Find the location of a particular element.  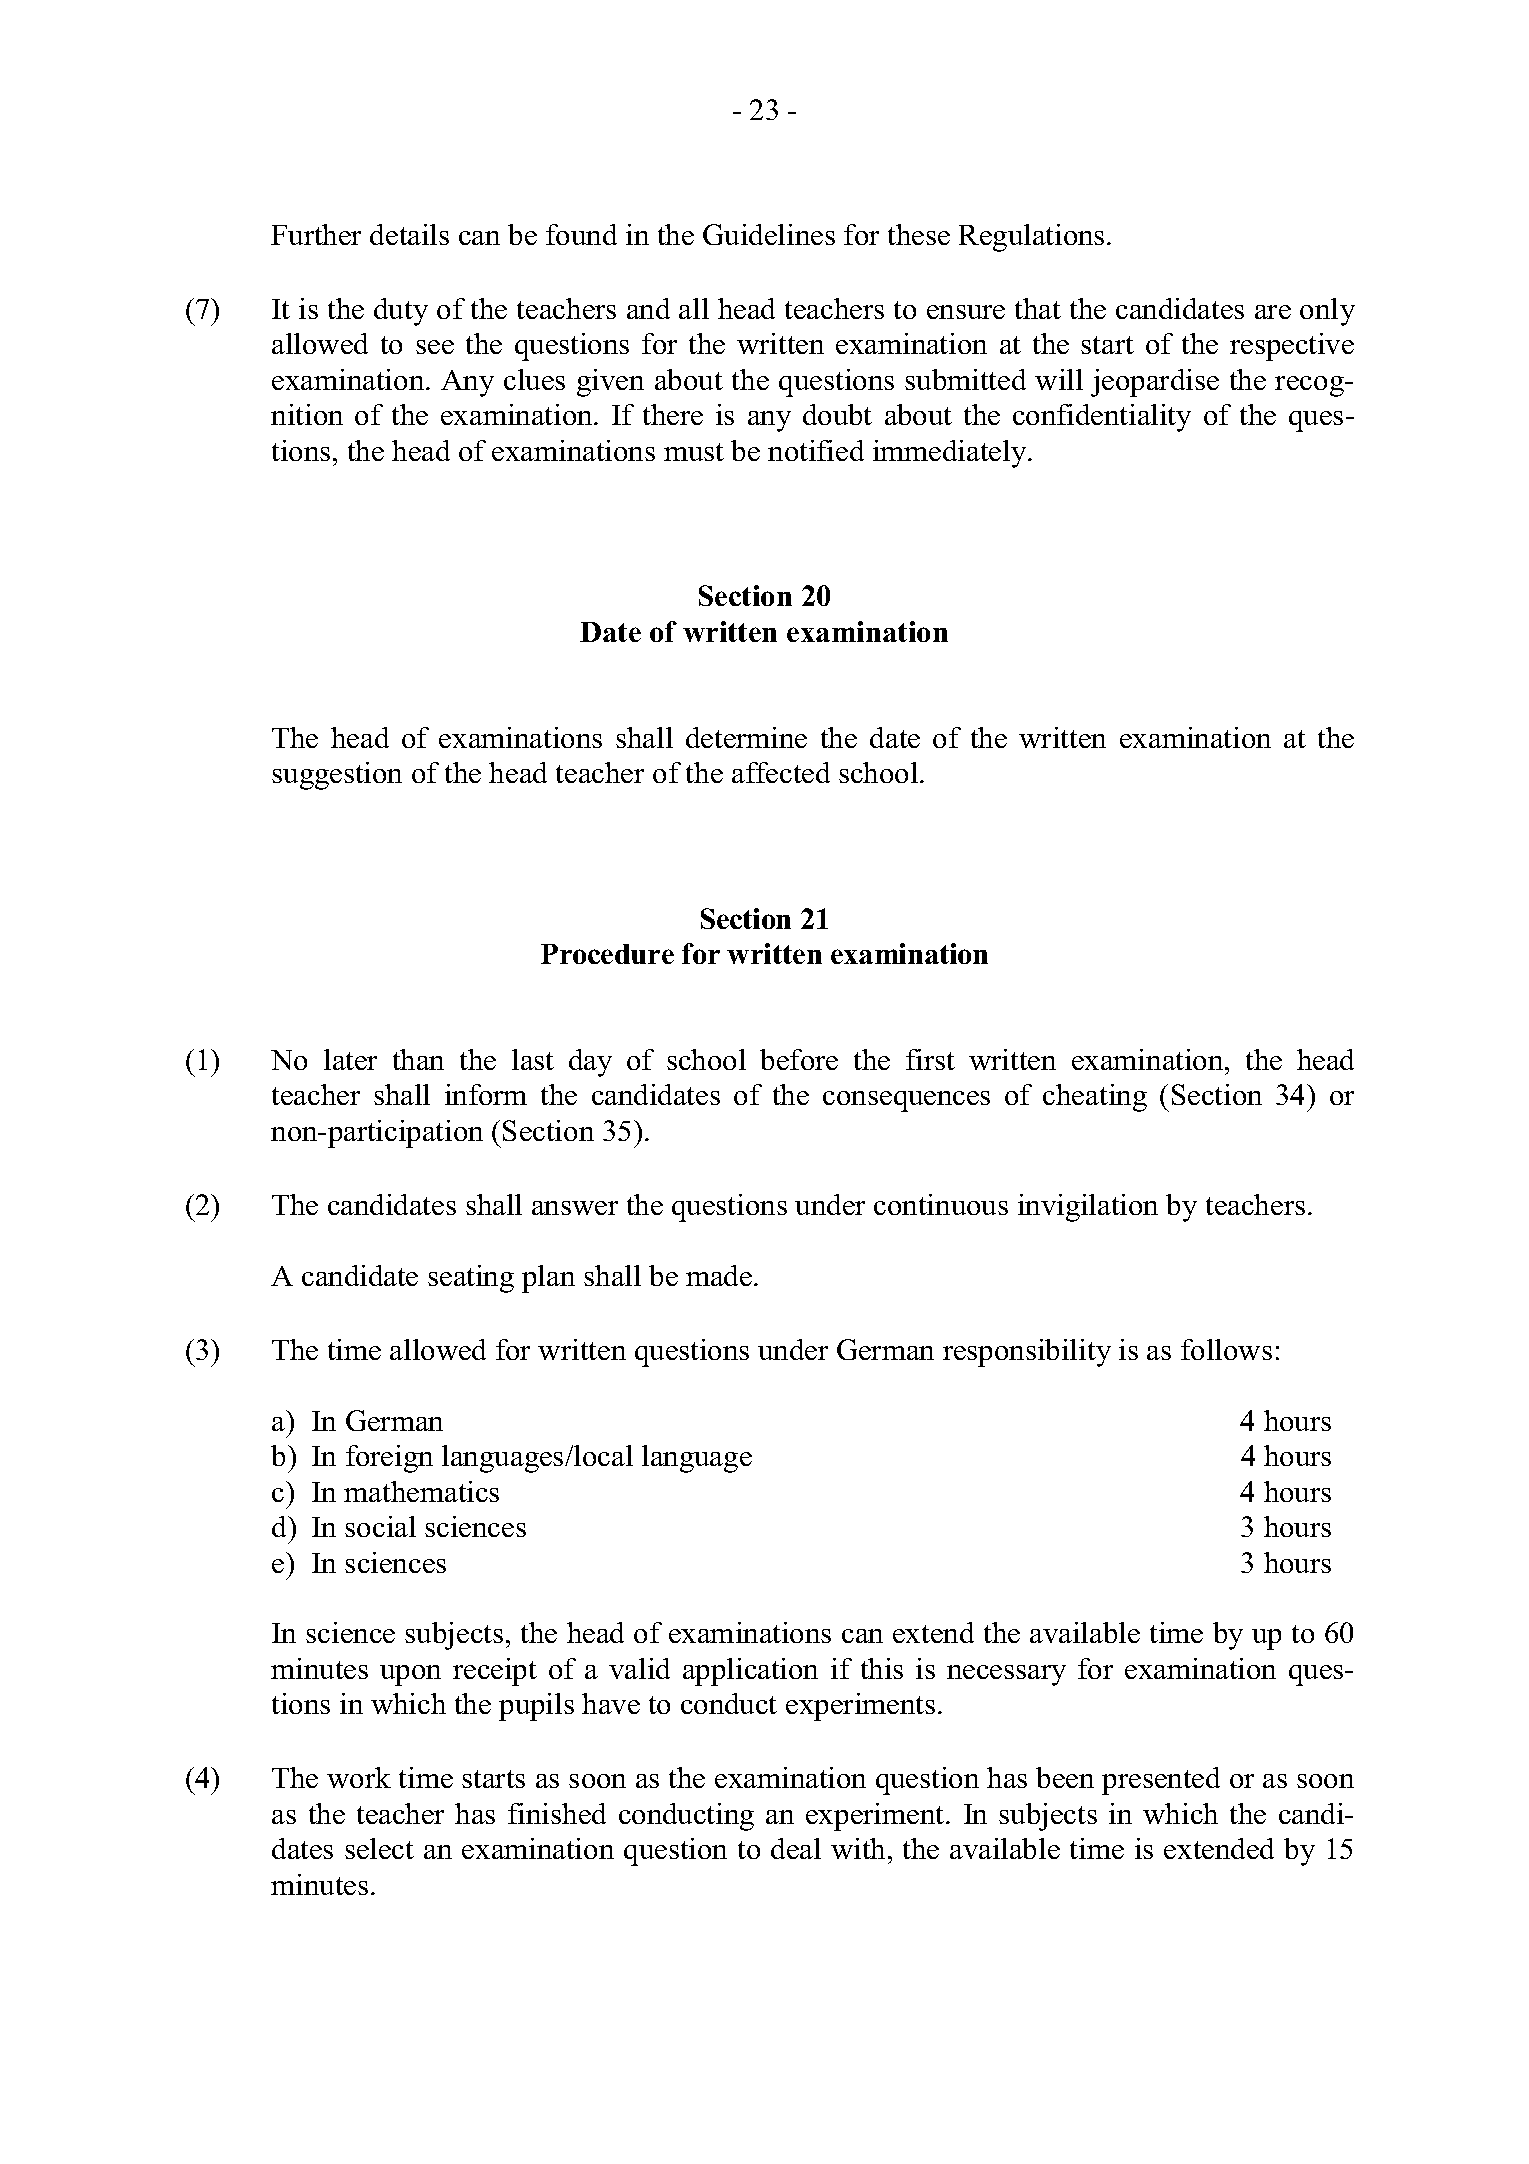

work is located at coordinates (359, 1777).
